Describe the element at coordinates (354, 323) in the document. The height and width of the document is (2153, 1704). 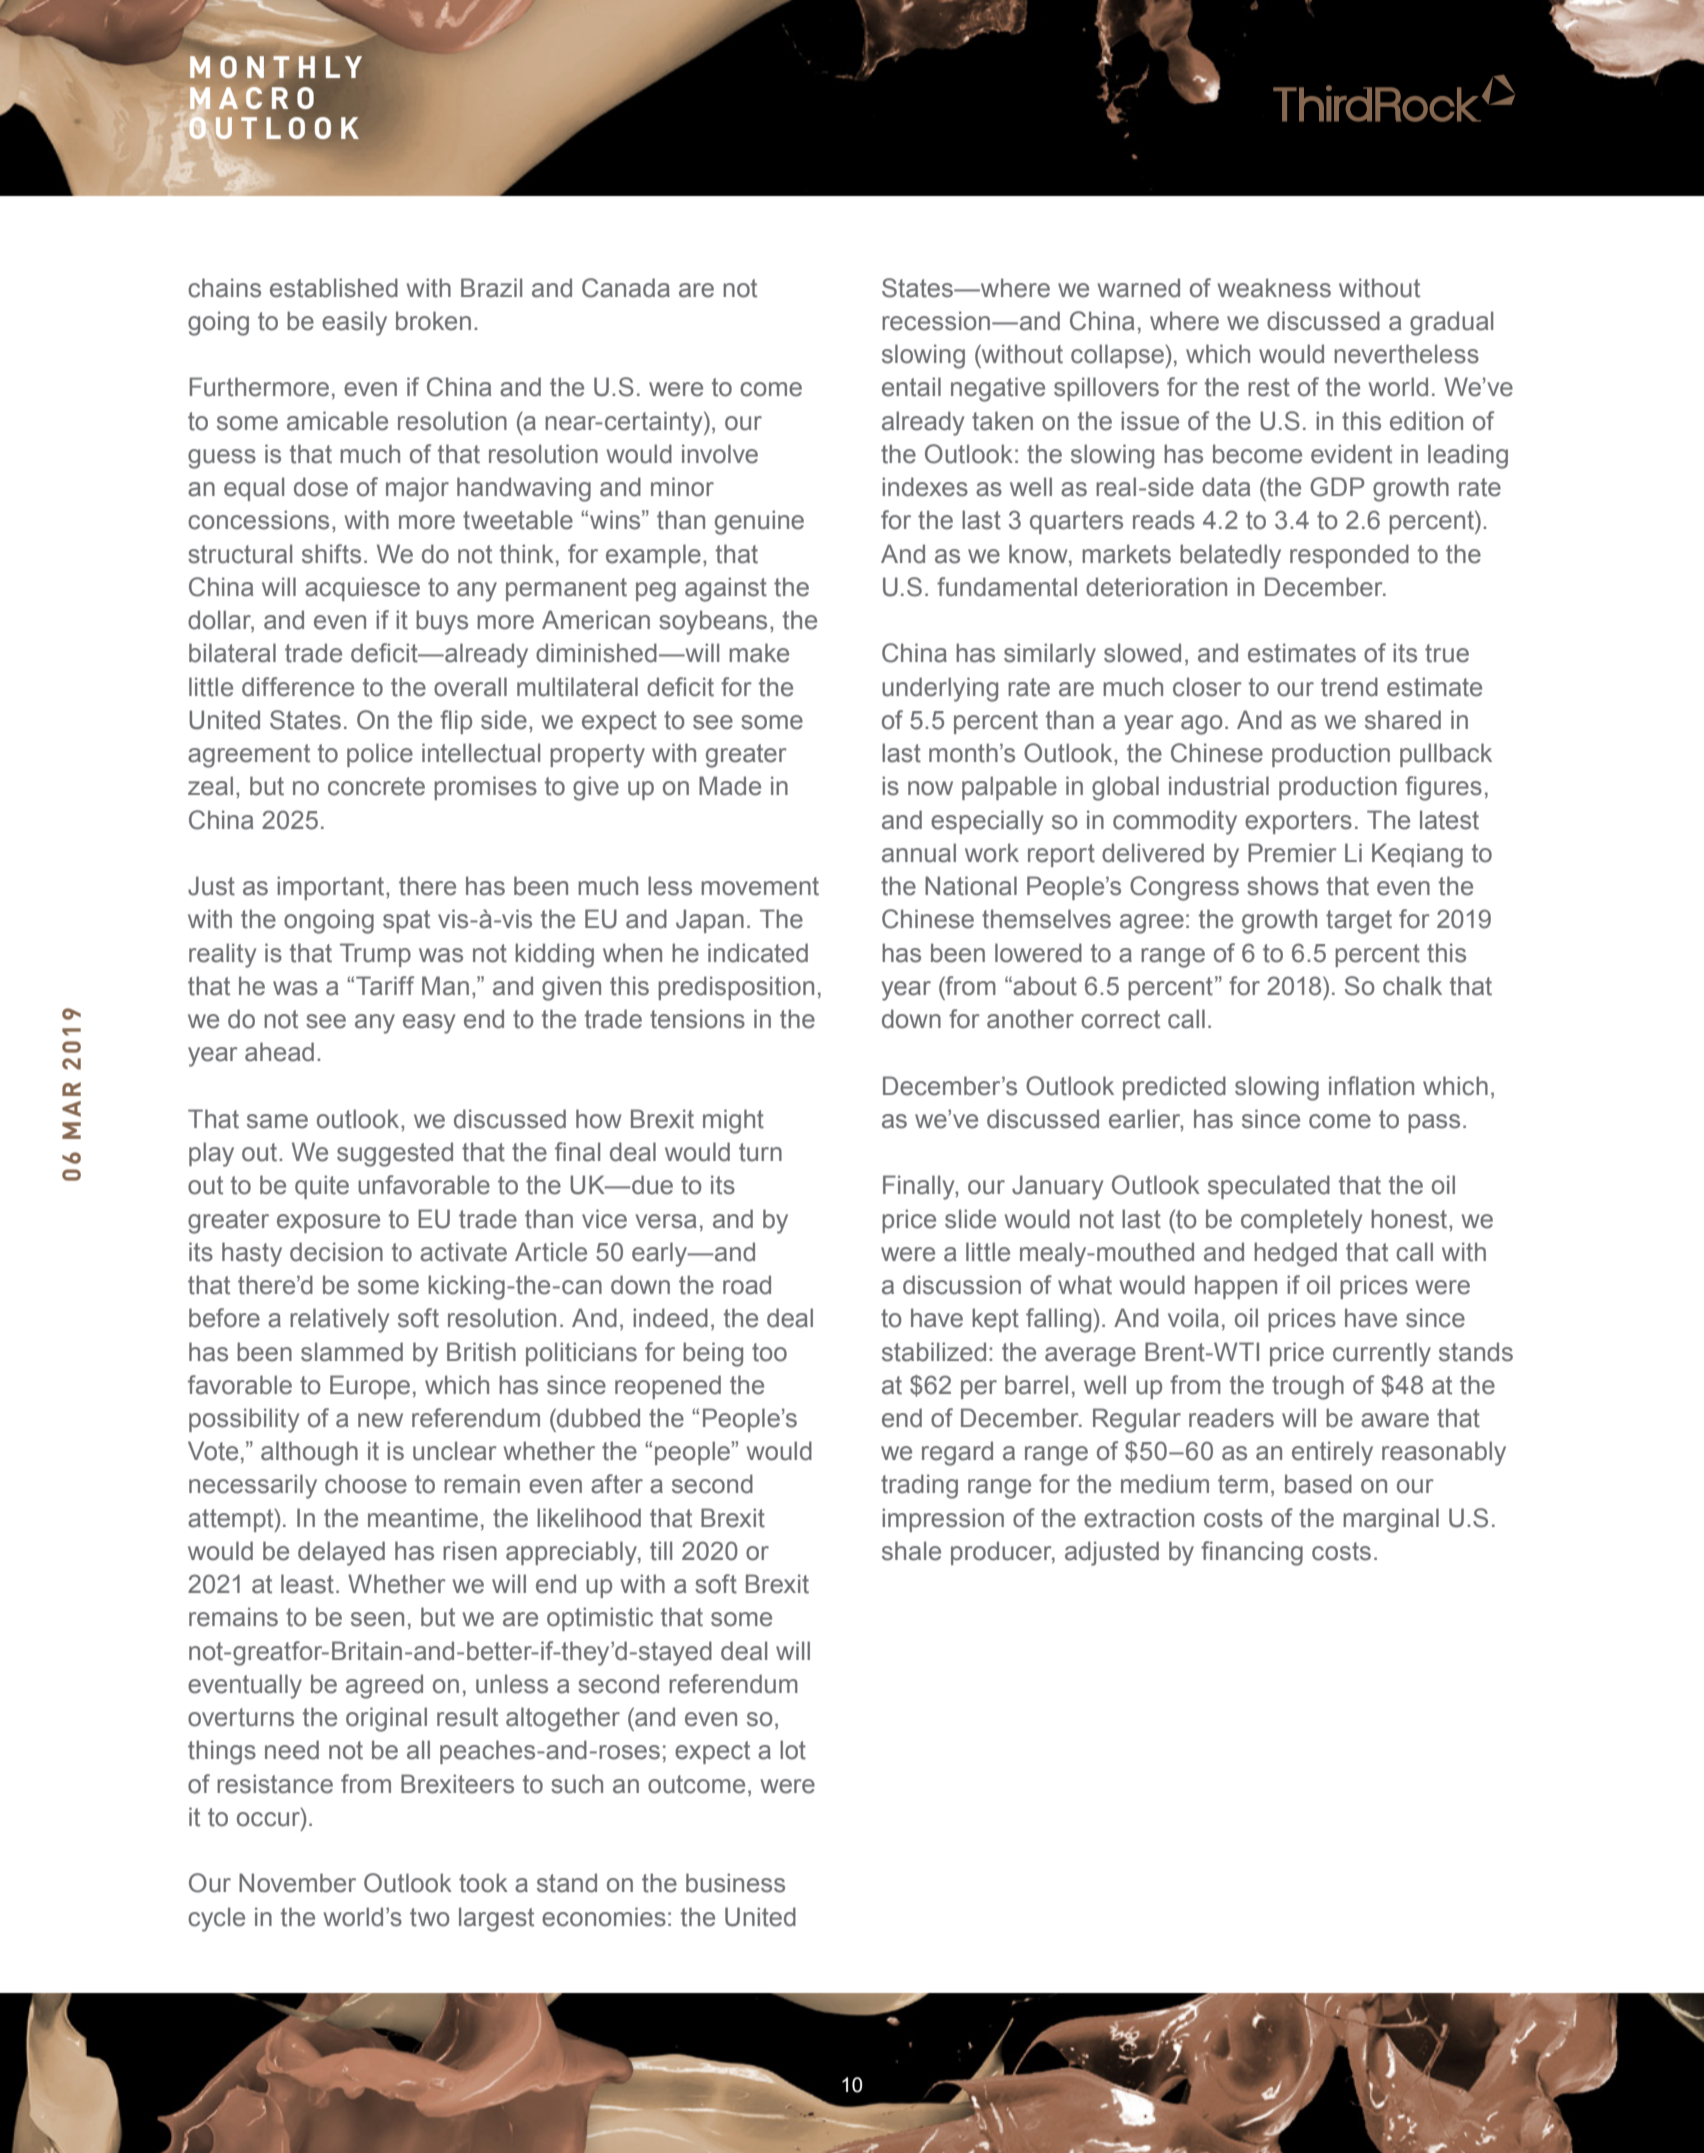
I see `easily` at that location.
